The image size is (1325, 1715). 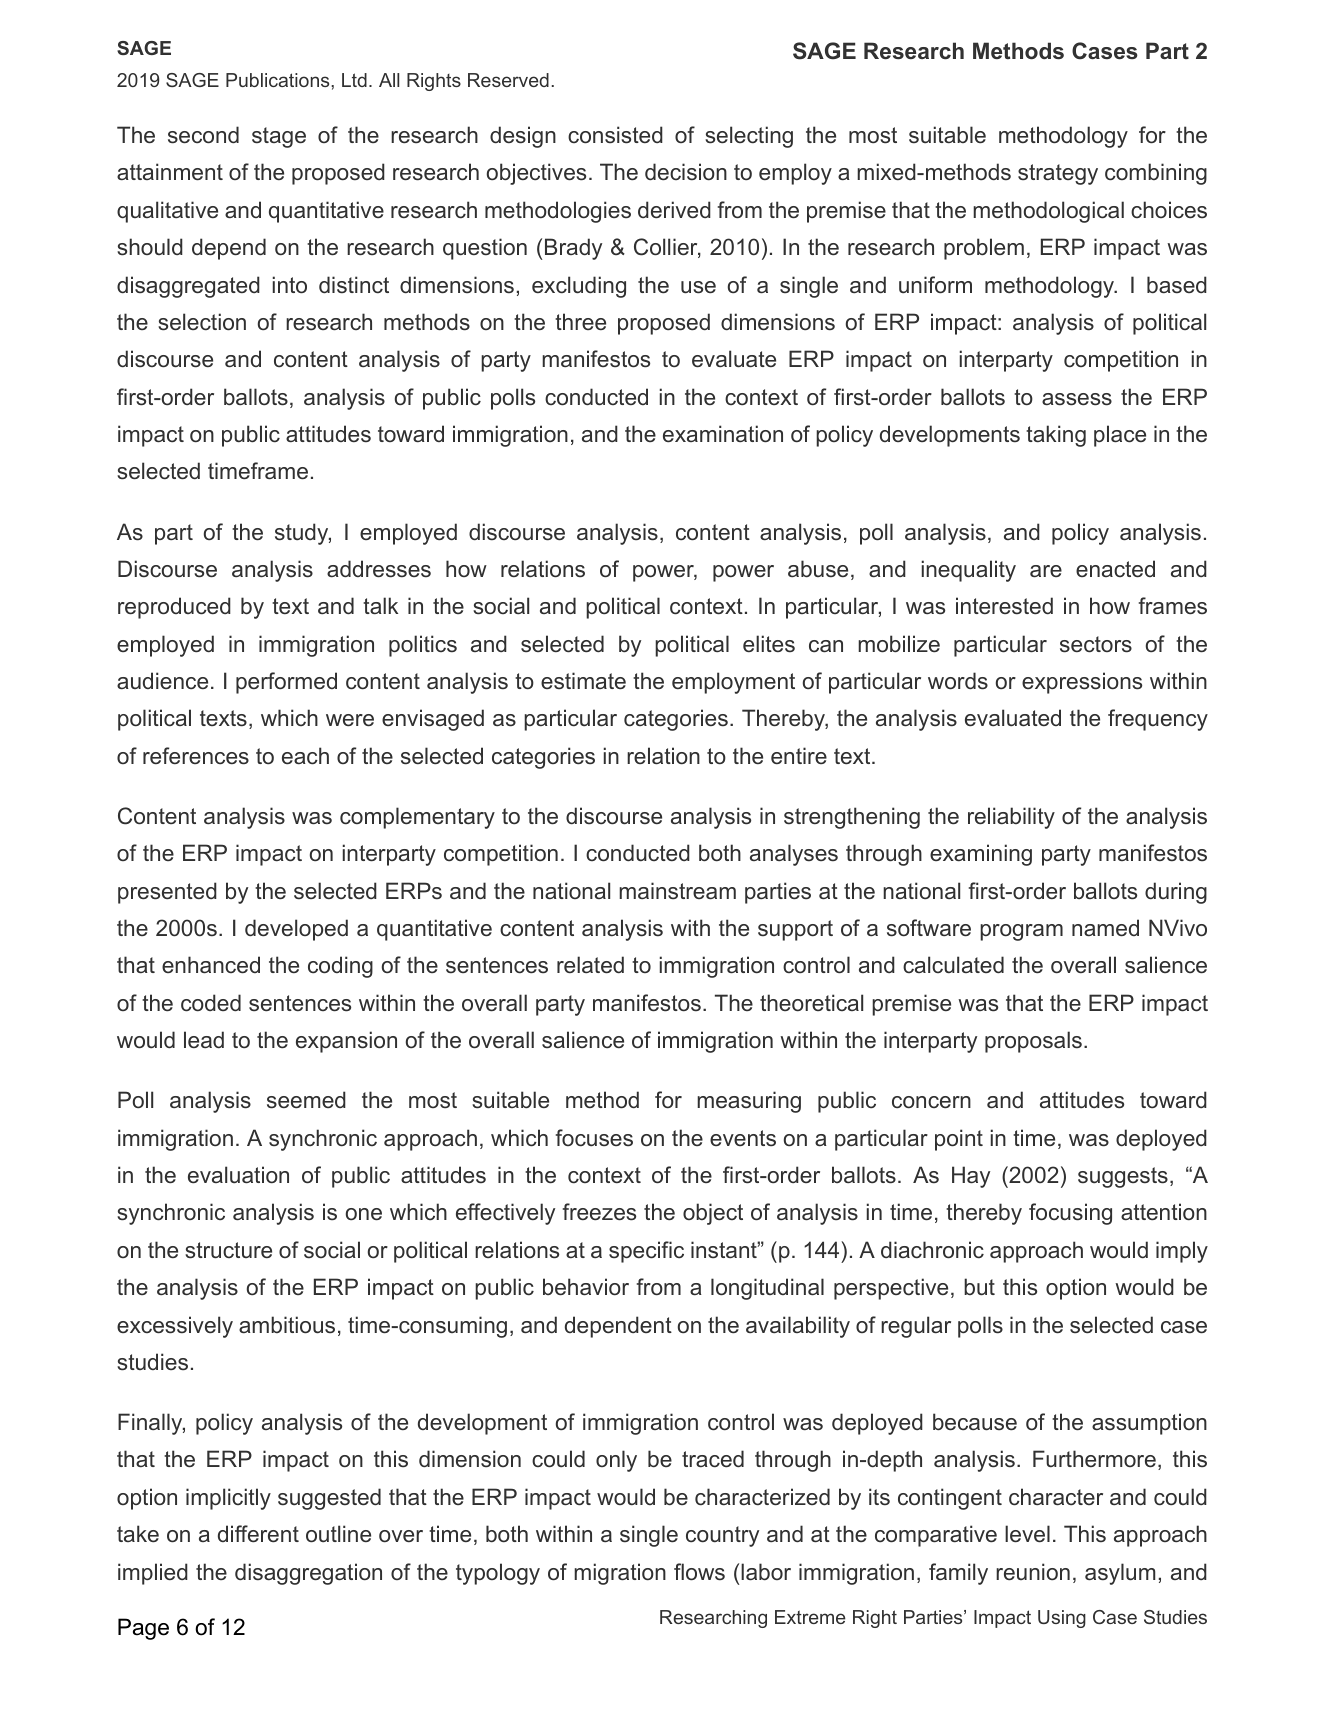 I want to click on stage, so click(x=279, y=137).
